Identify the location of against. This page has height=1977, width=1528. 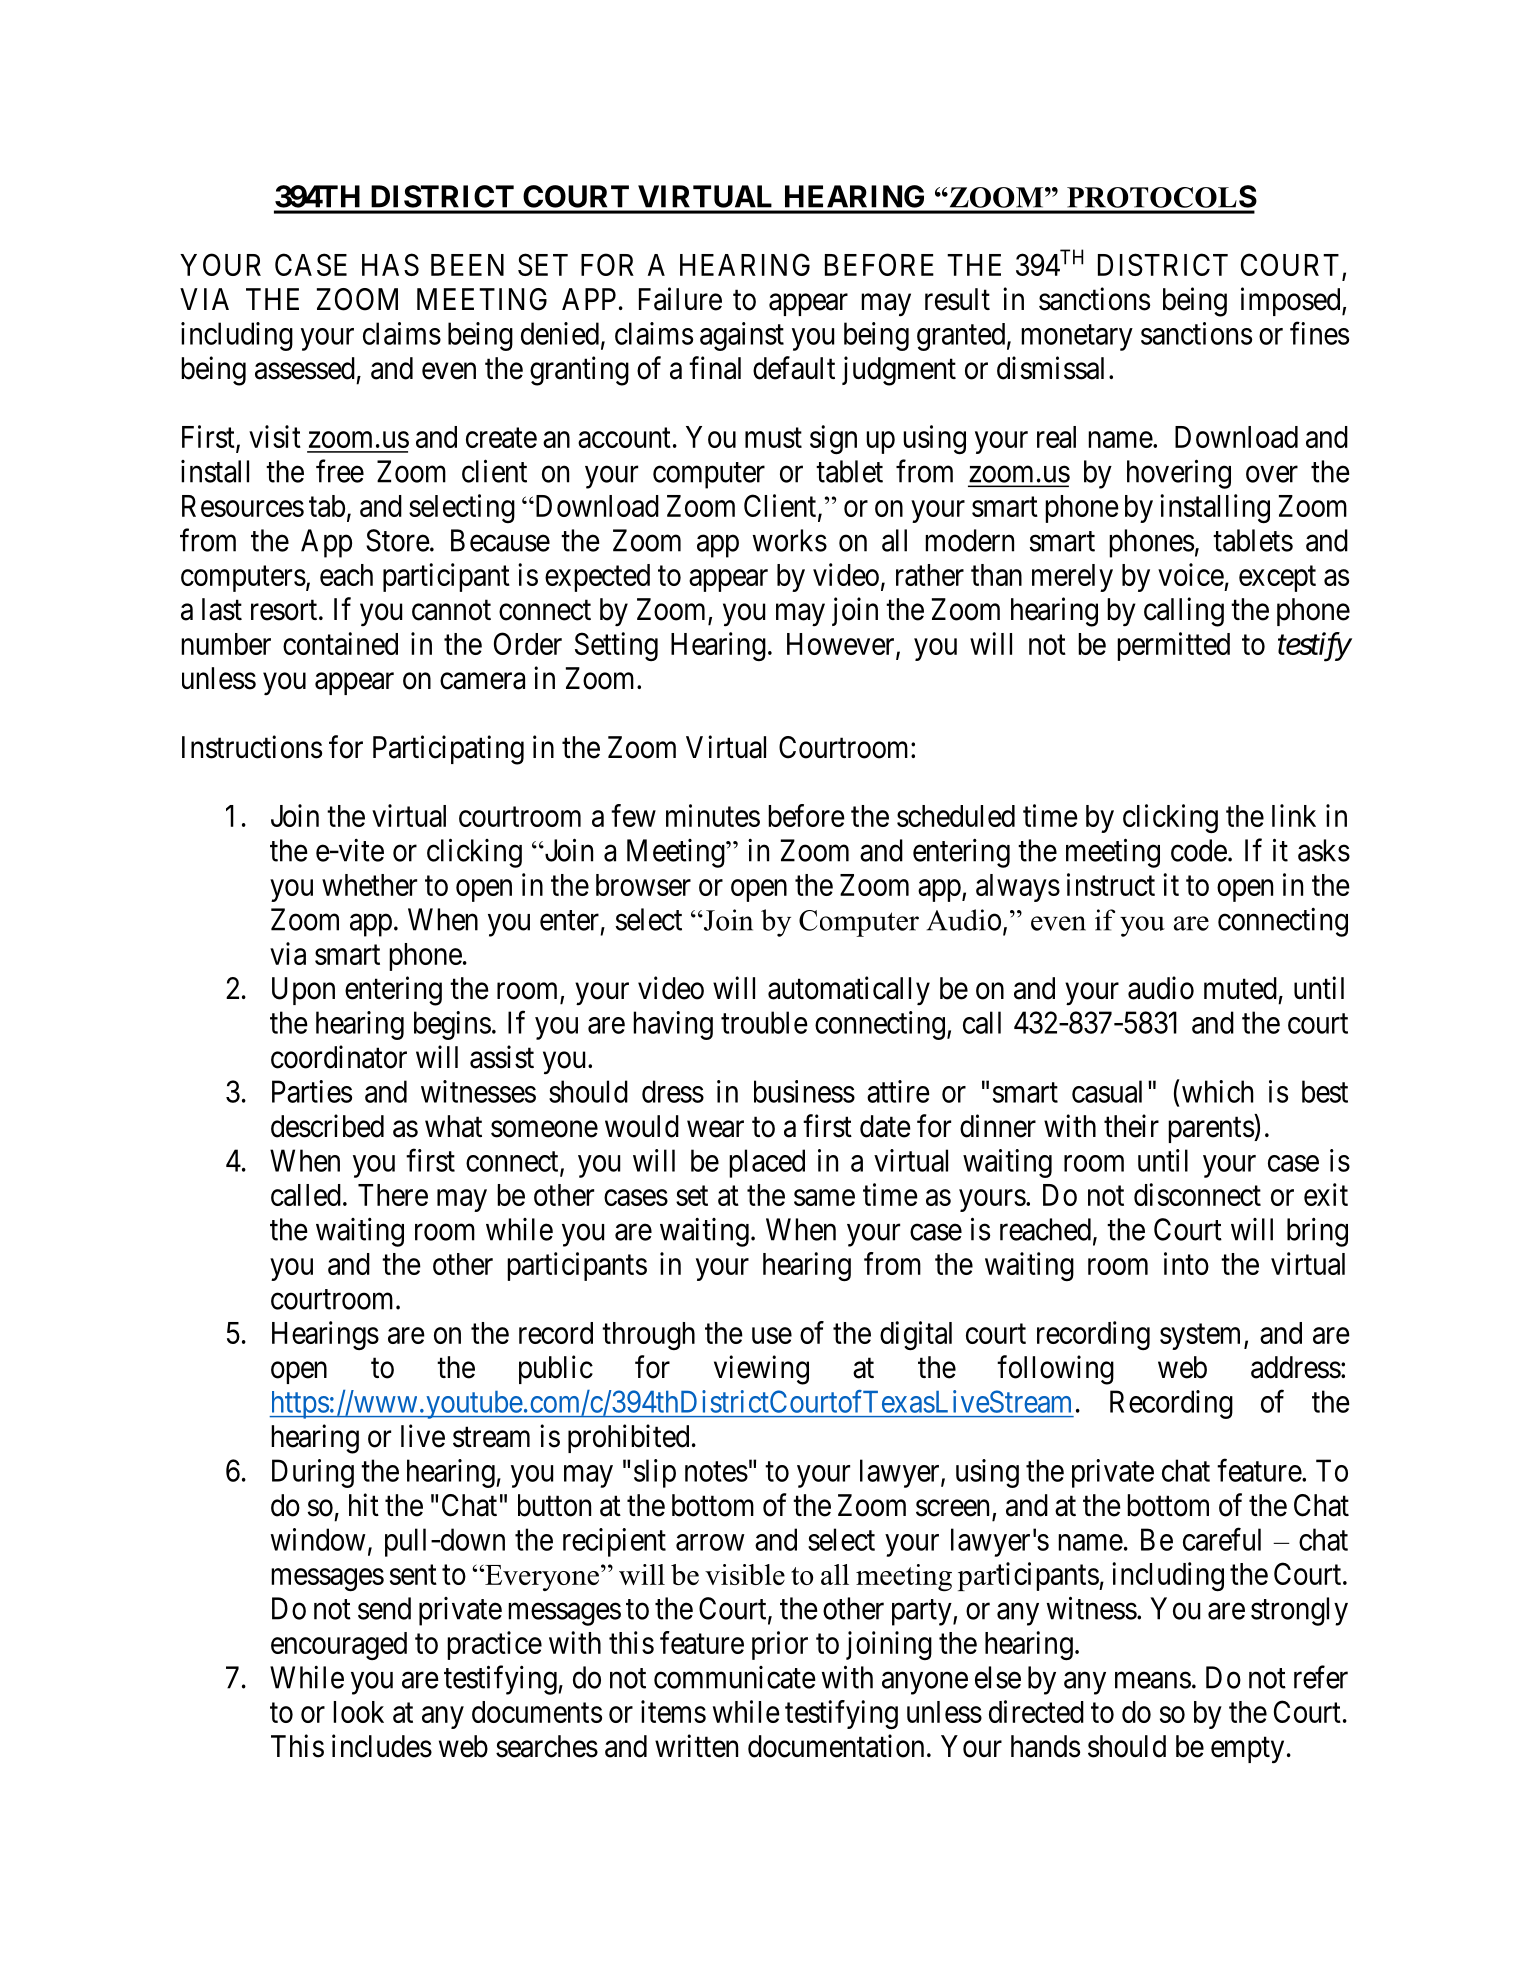
(742, 336).
